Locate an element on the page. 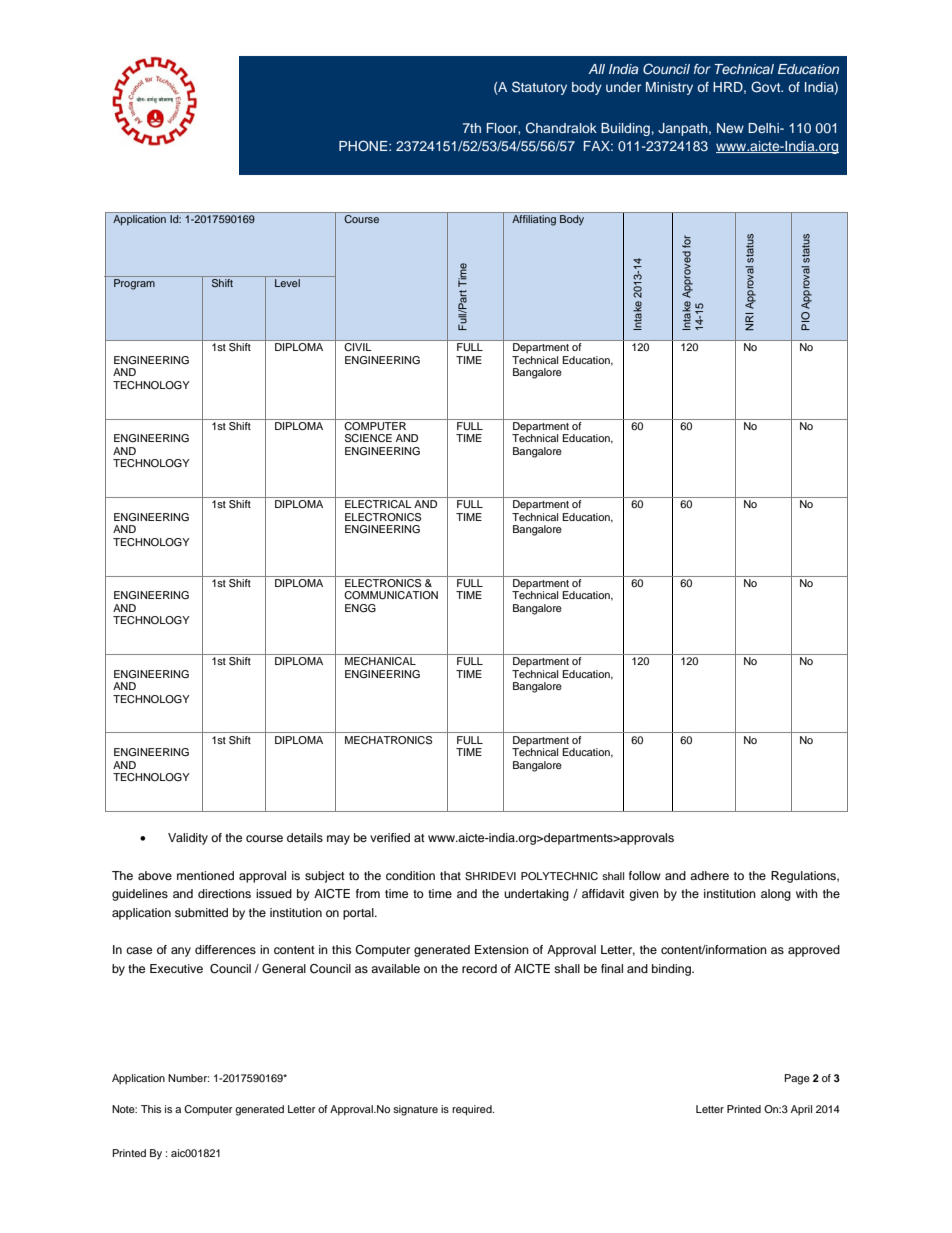  Statutory is located at coordinates (539, 88).
